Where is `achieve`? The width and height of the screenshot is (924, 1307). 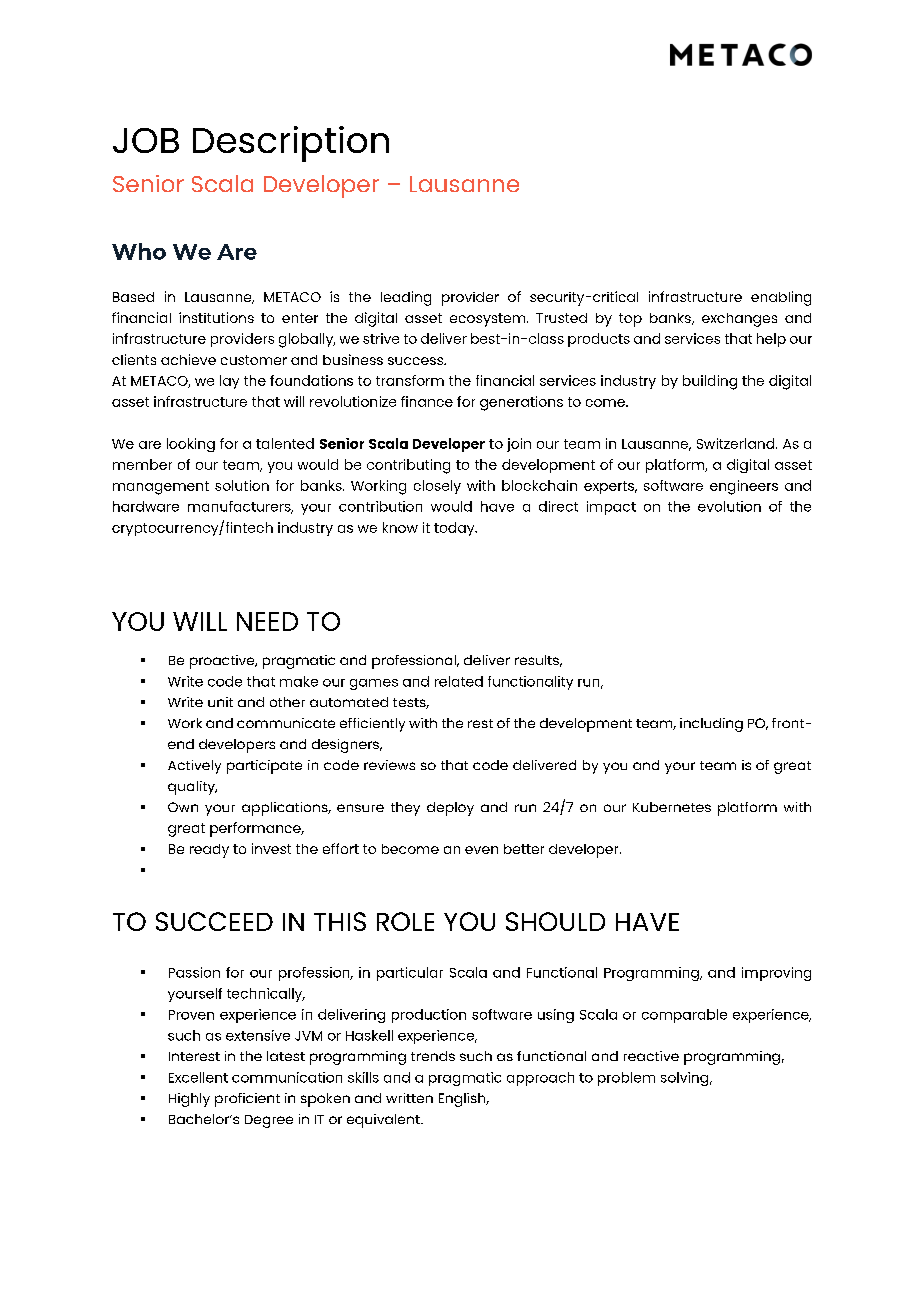
achieve is located at coordinates (188, 359).
